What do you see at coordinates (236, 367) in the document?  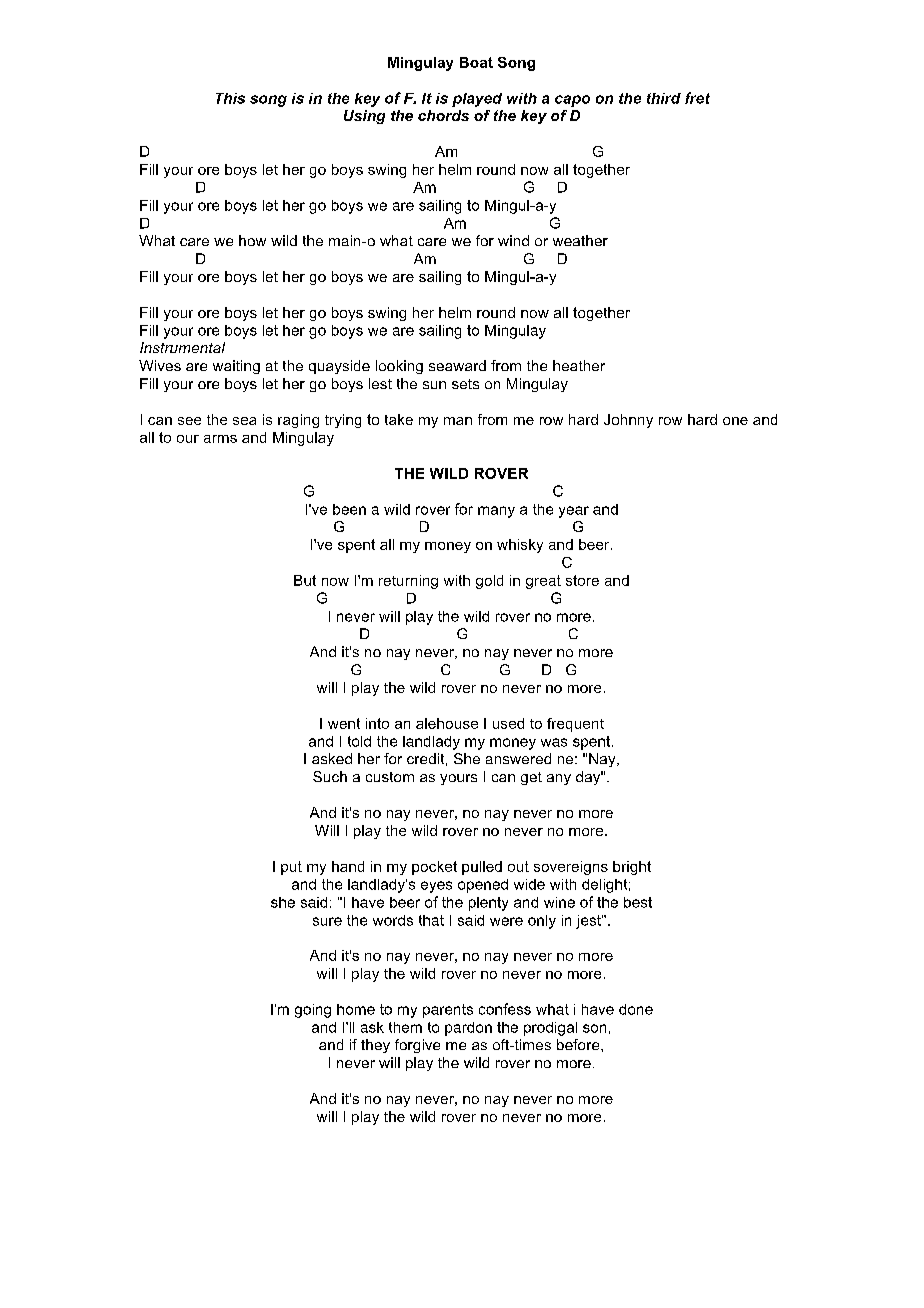 I see `waiting` at bounding box center [236, 367].
